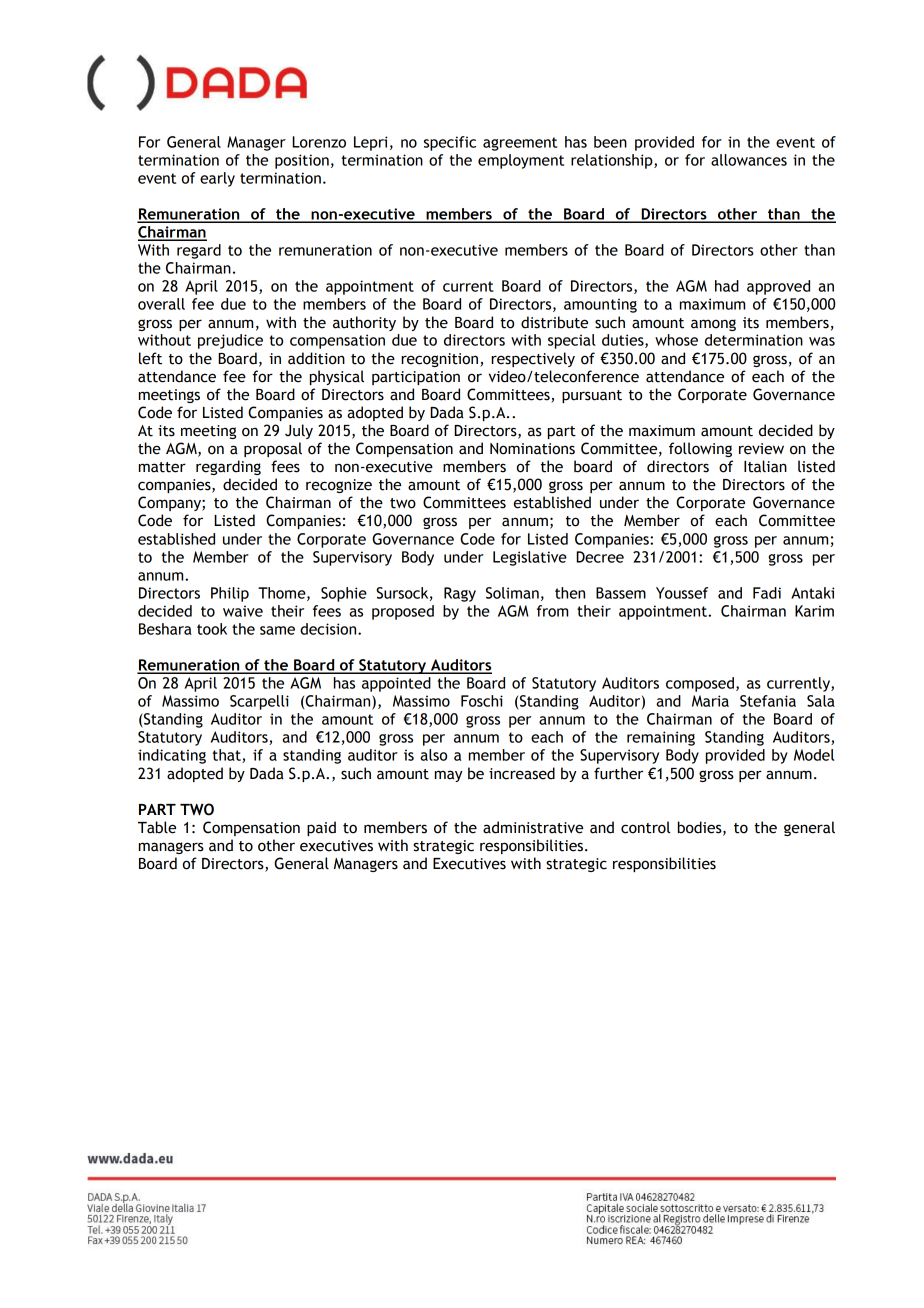 This screenshot has height=1308, width=924. Describe the element at coordinates (530, 558) in the screenshot. I see `Legislative` at that location.
